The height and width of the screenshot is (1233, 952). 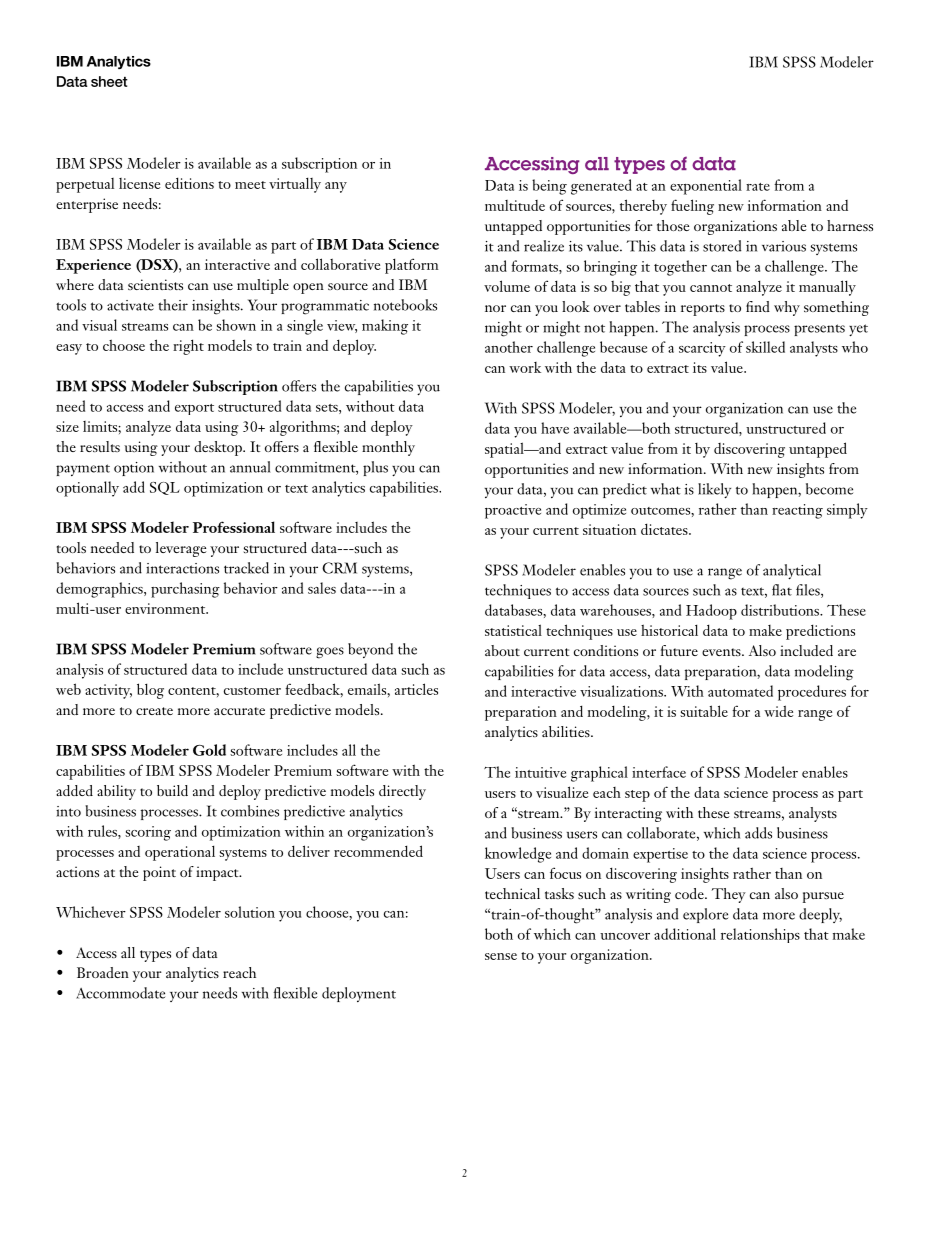 I want to click on Broaden, so click(x=103, y=972).
